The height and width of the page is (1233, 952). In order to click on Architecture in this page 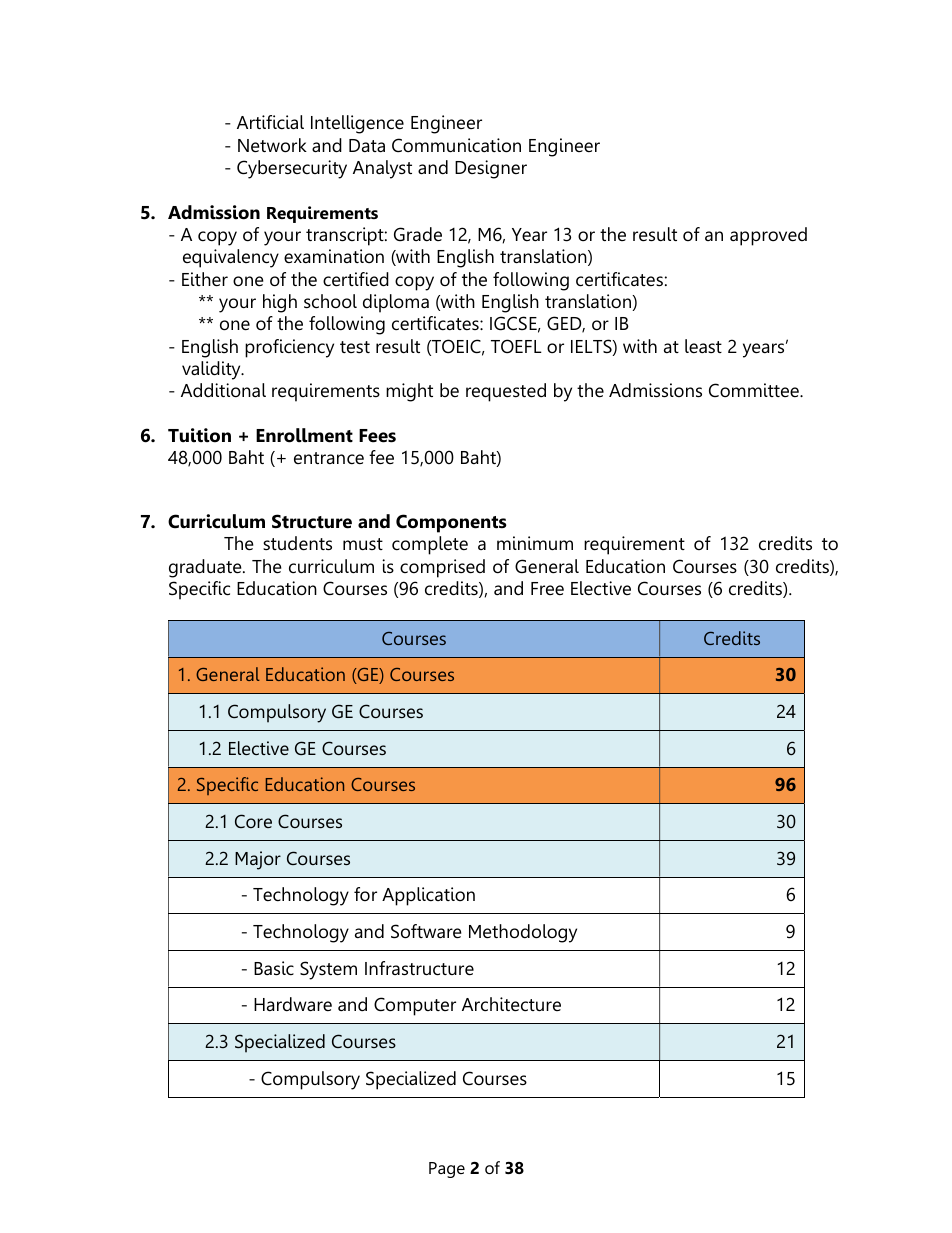, I will do `click(511, 1004)`.
